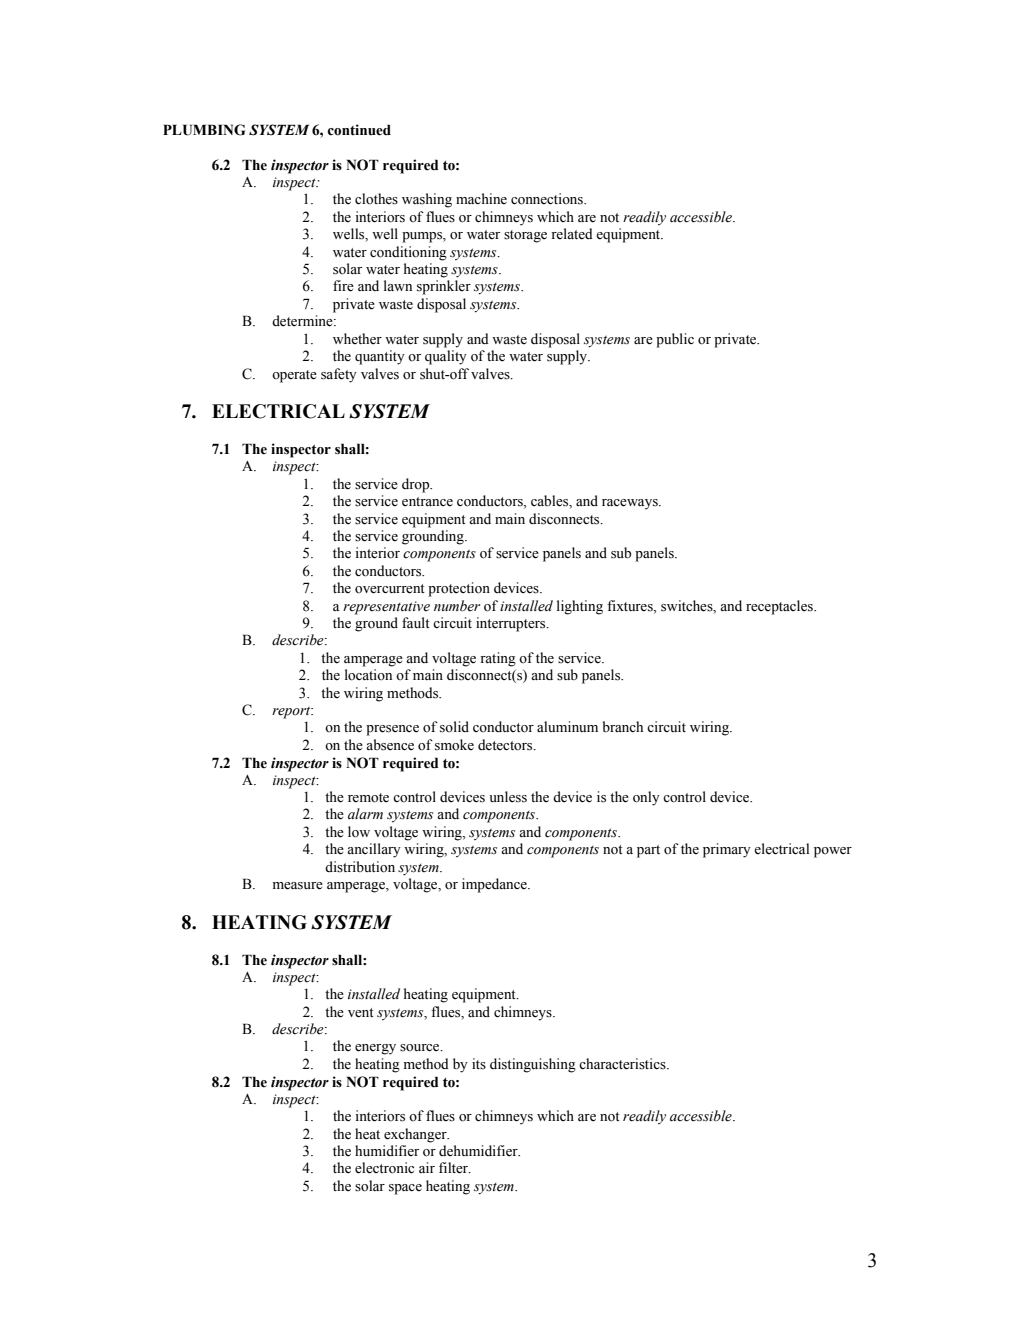 The width and height of the page is (1029, 1332). What do you see at coordinates (833, 852) in the page?
I see `power` at bounding box center [833, 852].
